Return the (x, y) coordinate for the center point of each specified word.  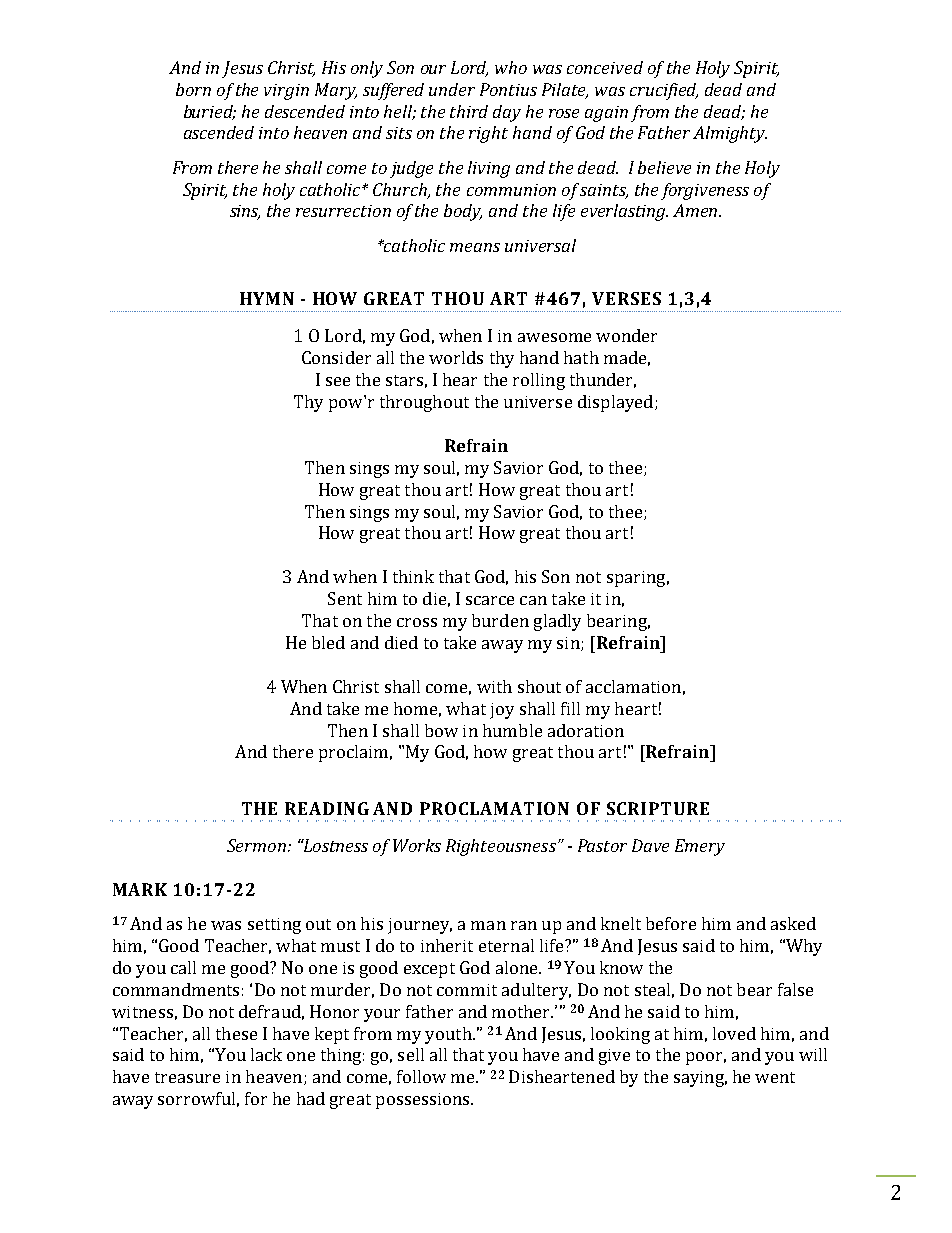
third (469, 111)
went (775, 1077)
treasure (187, 1077)
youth (449, 1035)
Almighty (730, 134)
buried (210, 112)
